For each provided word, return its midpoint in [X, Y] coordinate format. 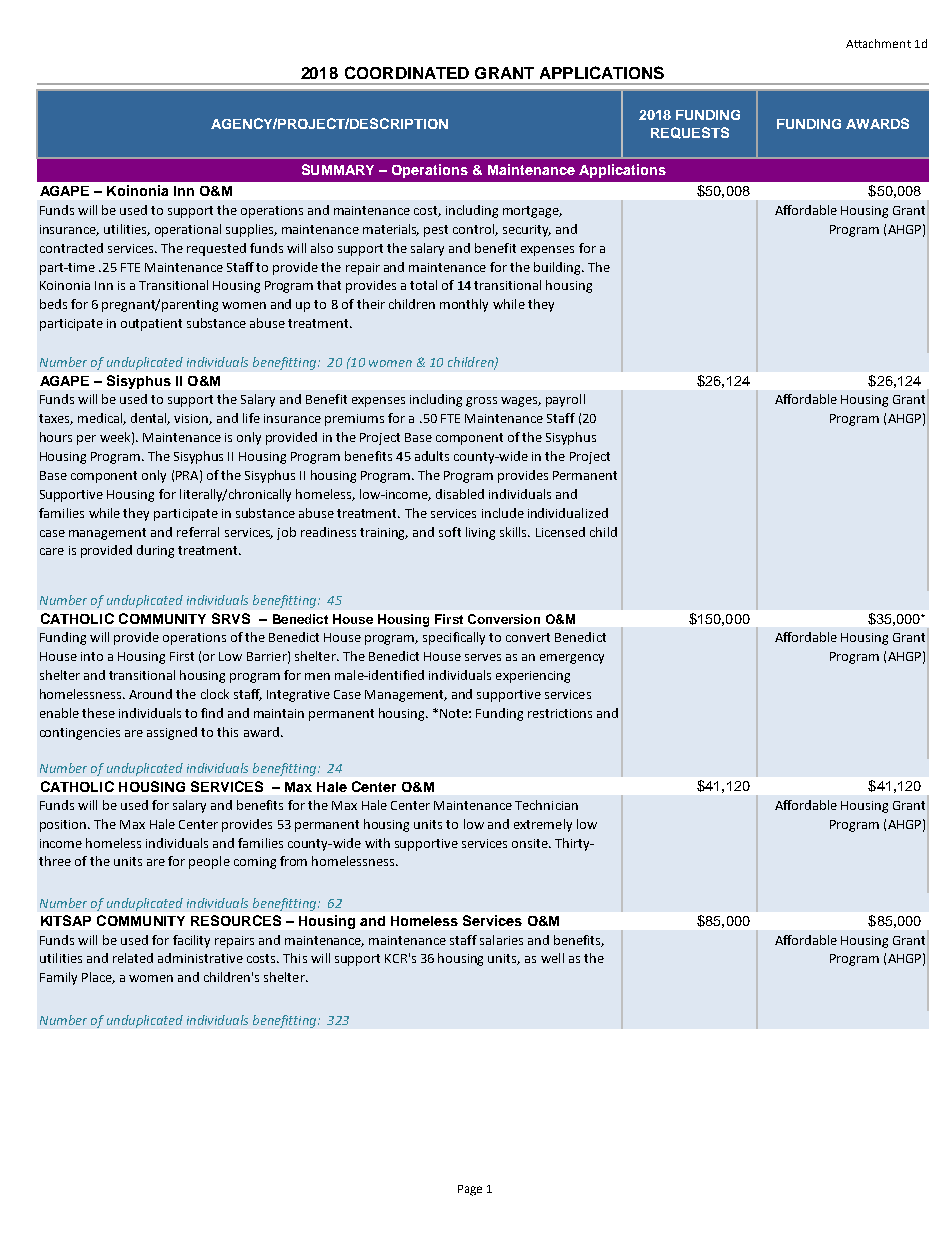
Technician [546, 805]
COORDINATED [407, 72]
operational [188, 230]
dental [150, 419]
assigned [172, 733]
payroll [565, 400]
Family [58, 978]
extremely [543, 825]
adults [432, 456]
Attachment [878, 43]
